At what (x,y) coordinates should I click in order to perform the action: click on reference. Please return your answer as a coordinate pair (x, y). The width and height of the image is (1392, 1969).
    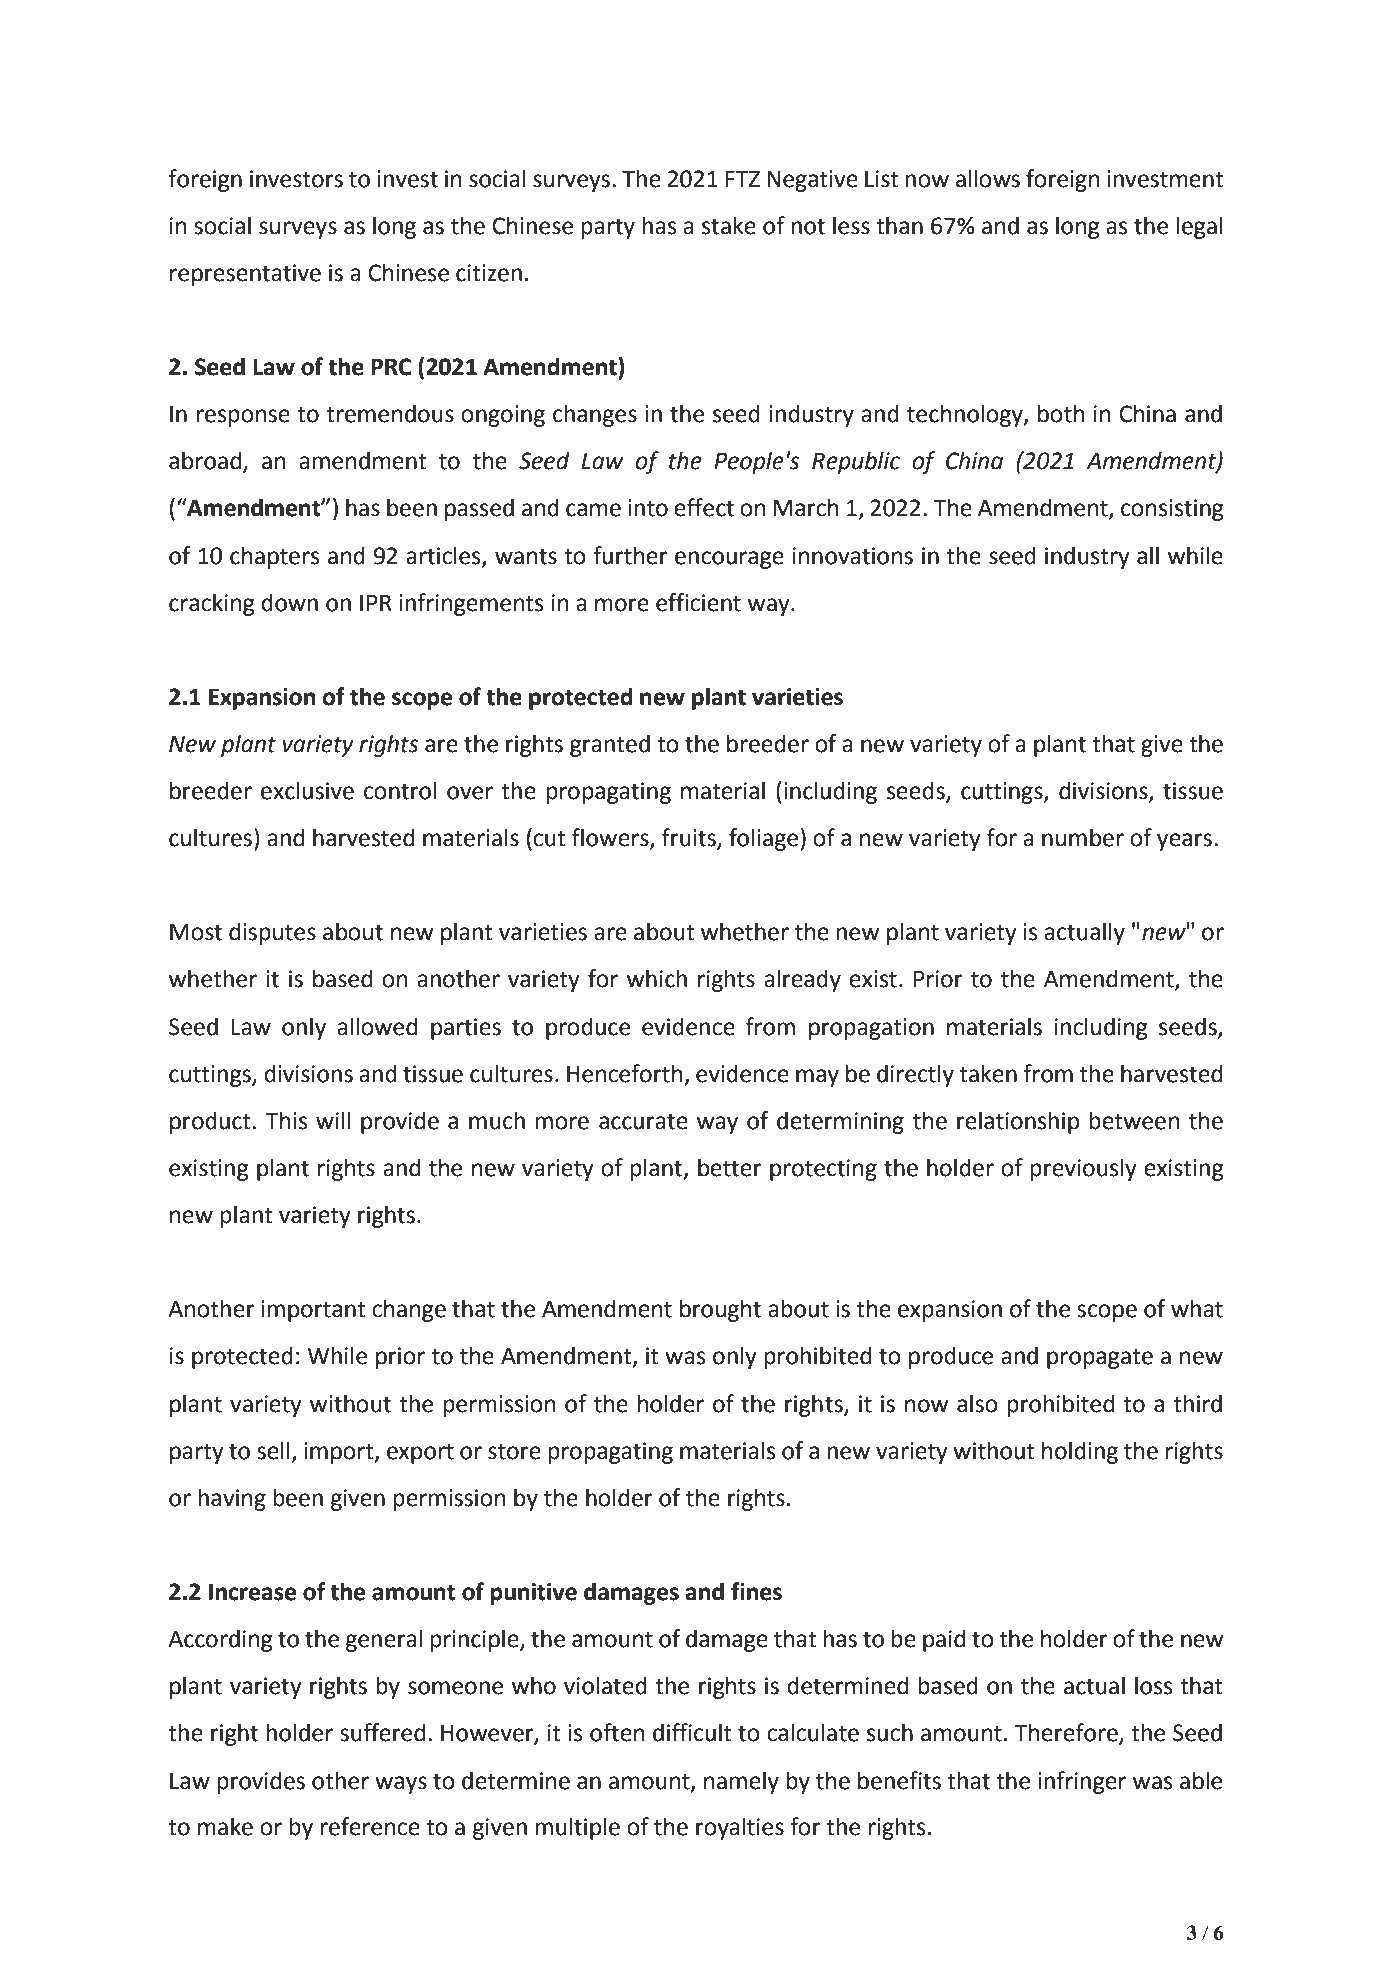
    Looking at the image, I should click on (370, 1826).
